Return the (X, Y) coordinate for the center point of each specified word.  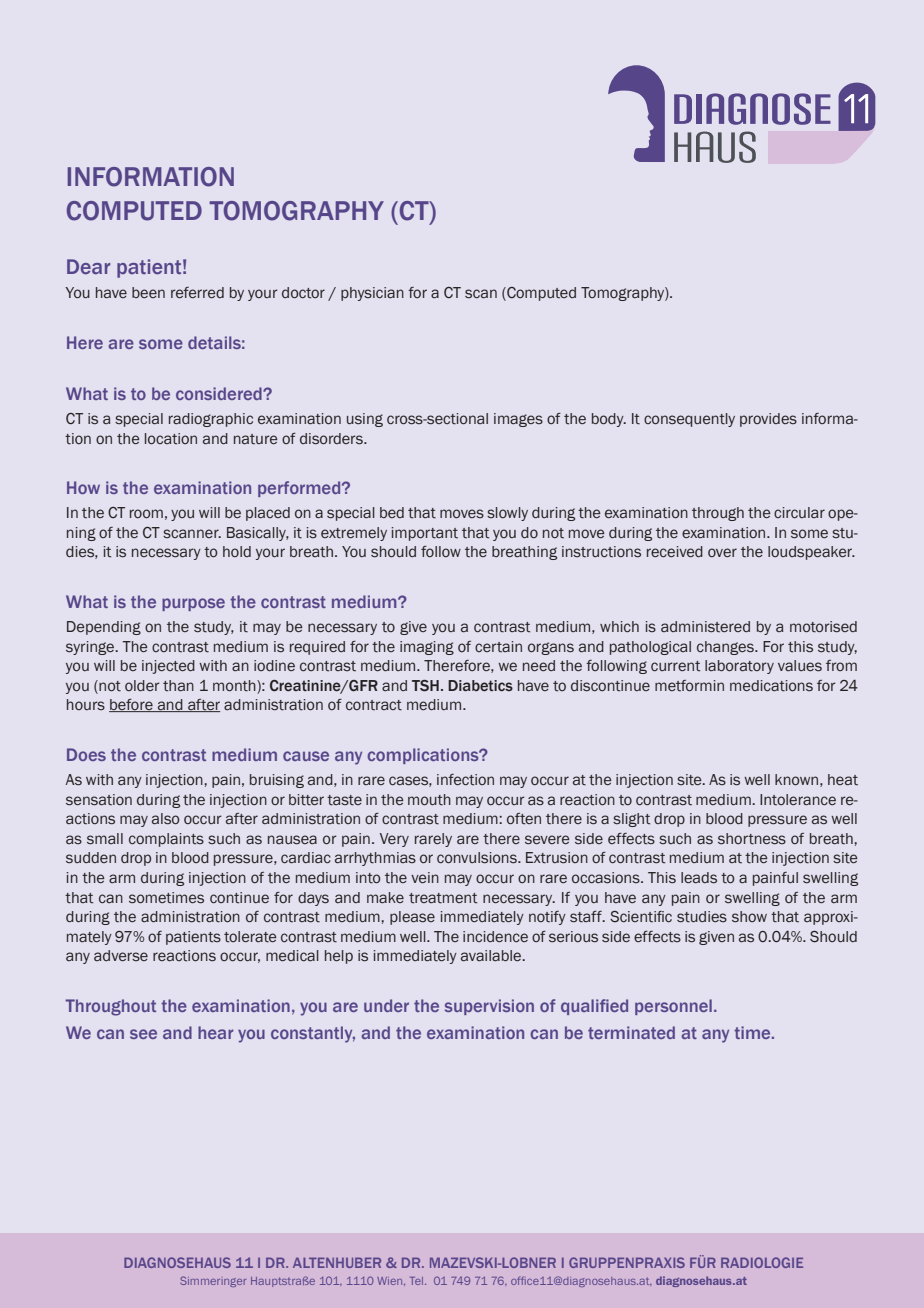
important (425, 534)
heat (843, 780)
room (146, 514)
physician (372, 294)
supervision (489, 1007)
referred (197, 292)
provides (768, 420)
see (143, 1034)
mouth (429, 800)
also (166, 819)
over (722, 552)
